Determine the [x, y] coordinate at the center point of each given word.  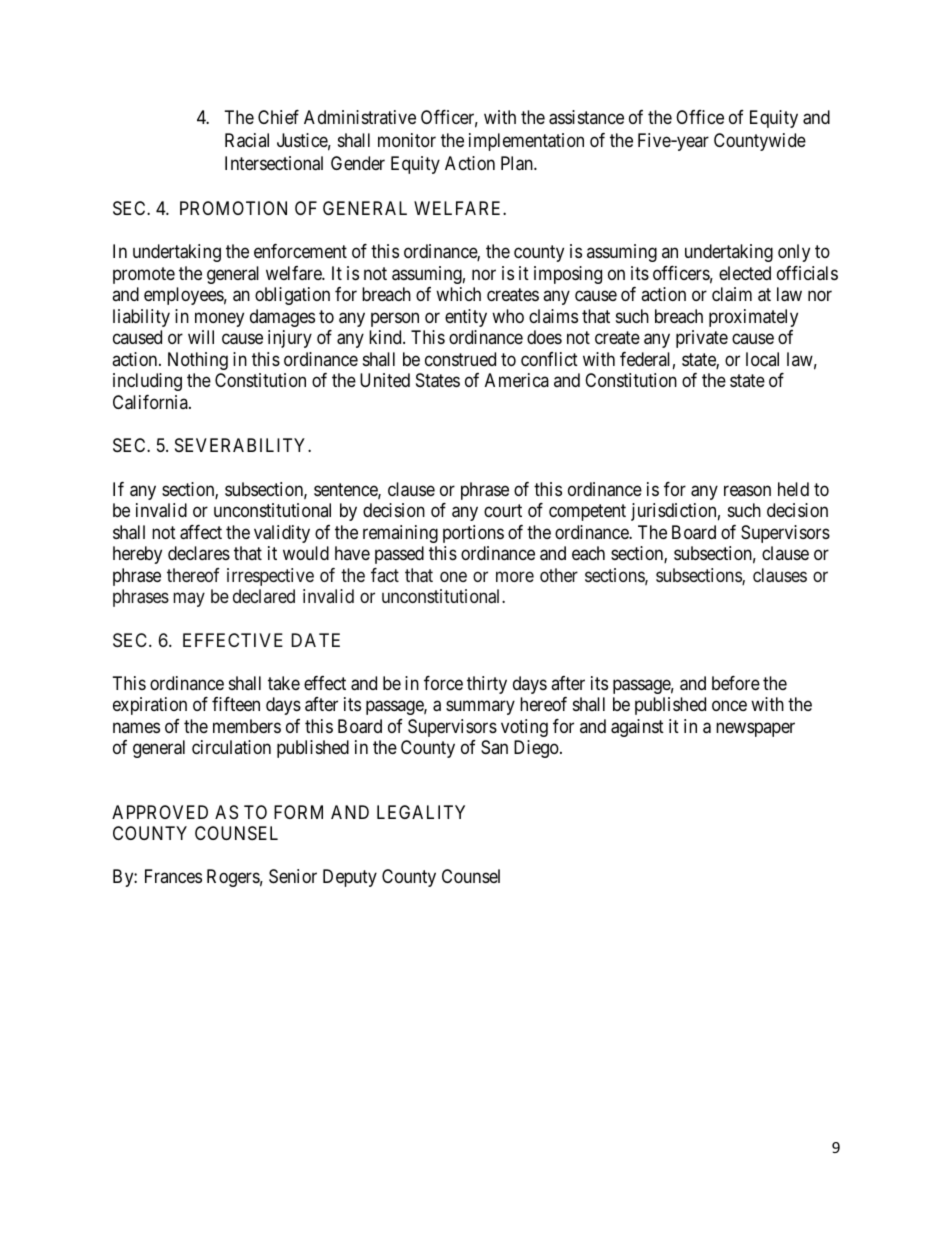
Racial [247, 140]
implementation [526, 142]
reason [747, 490]
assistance [586, 117]
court [503, 510]
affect [201, 532]
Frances [173, 876]
